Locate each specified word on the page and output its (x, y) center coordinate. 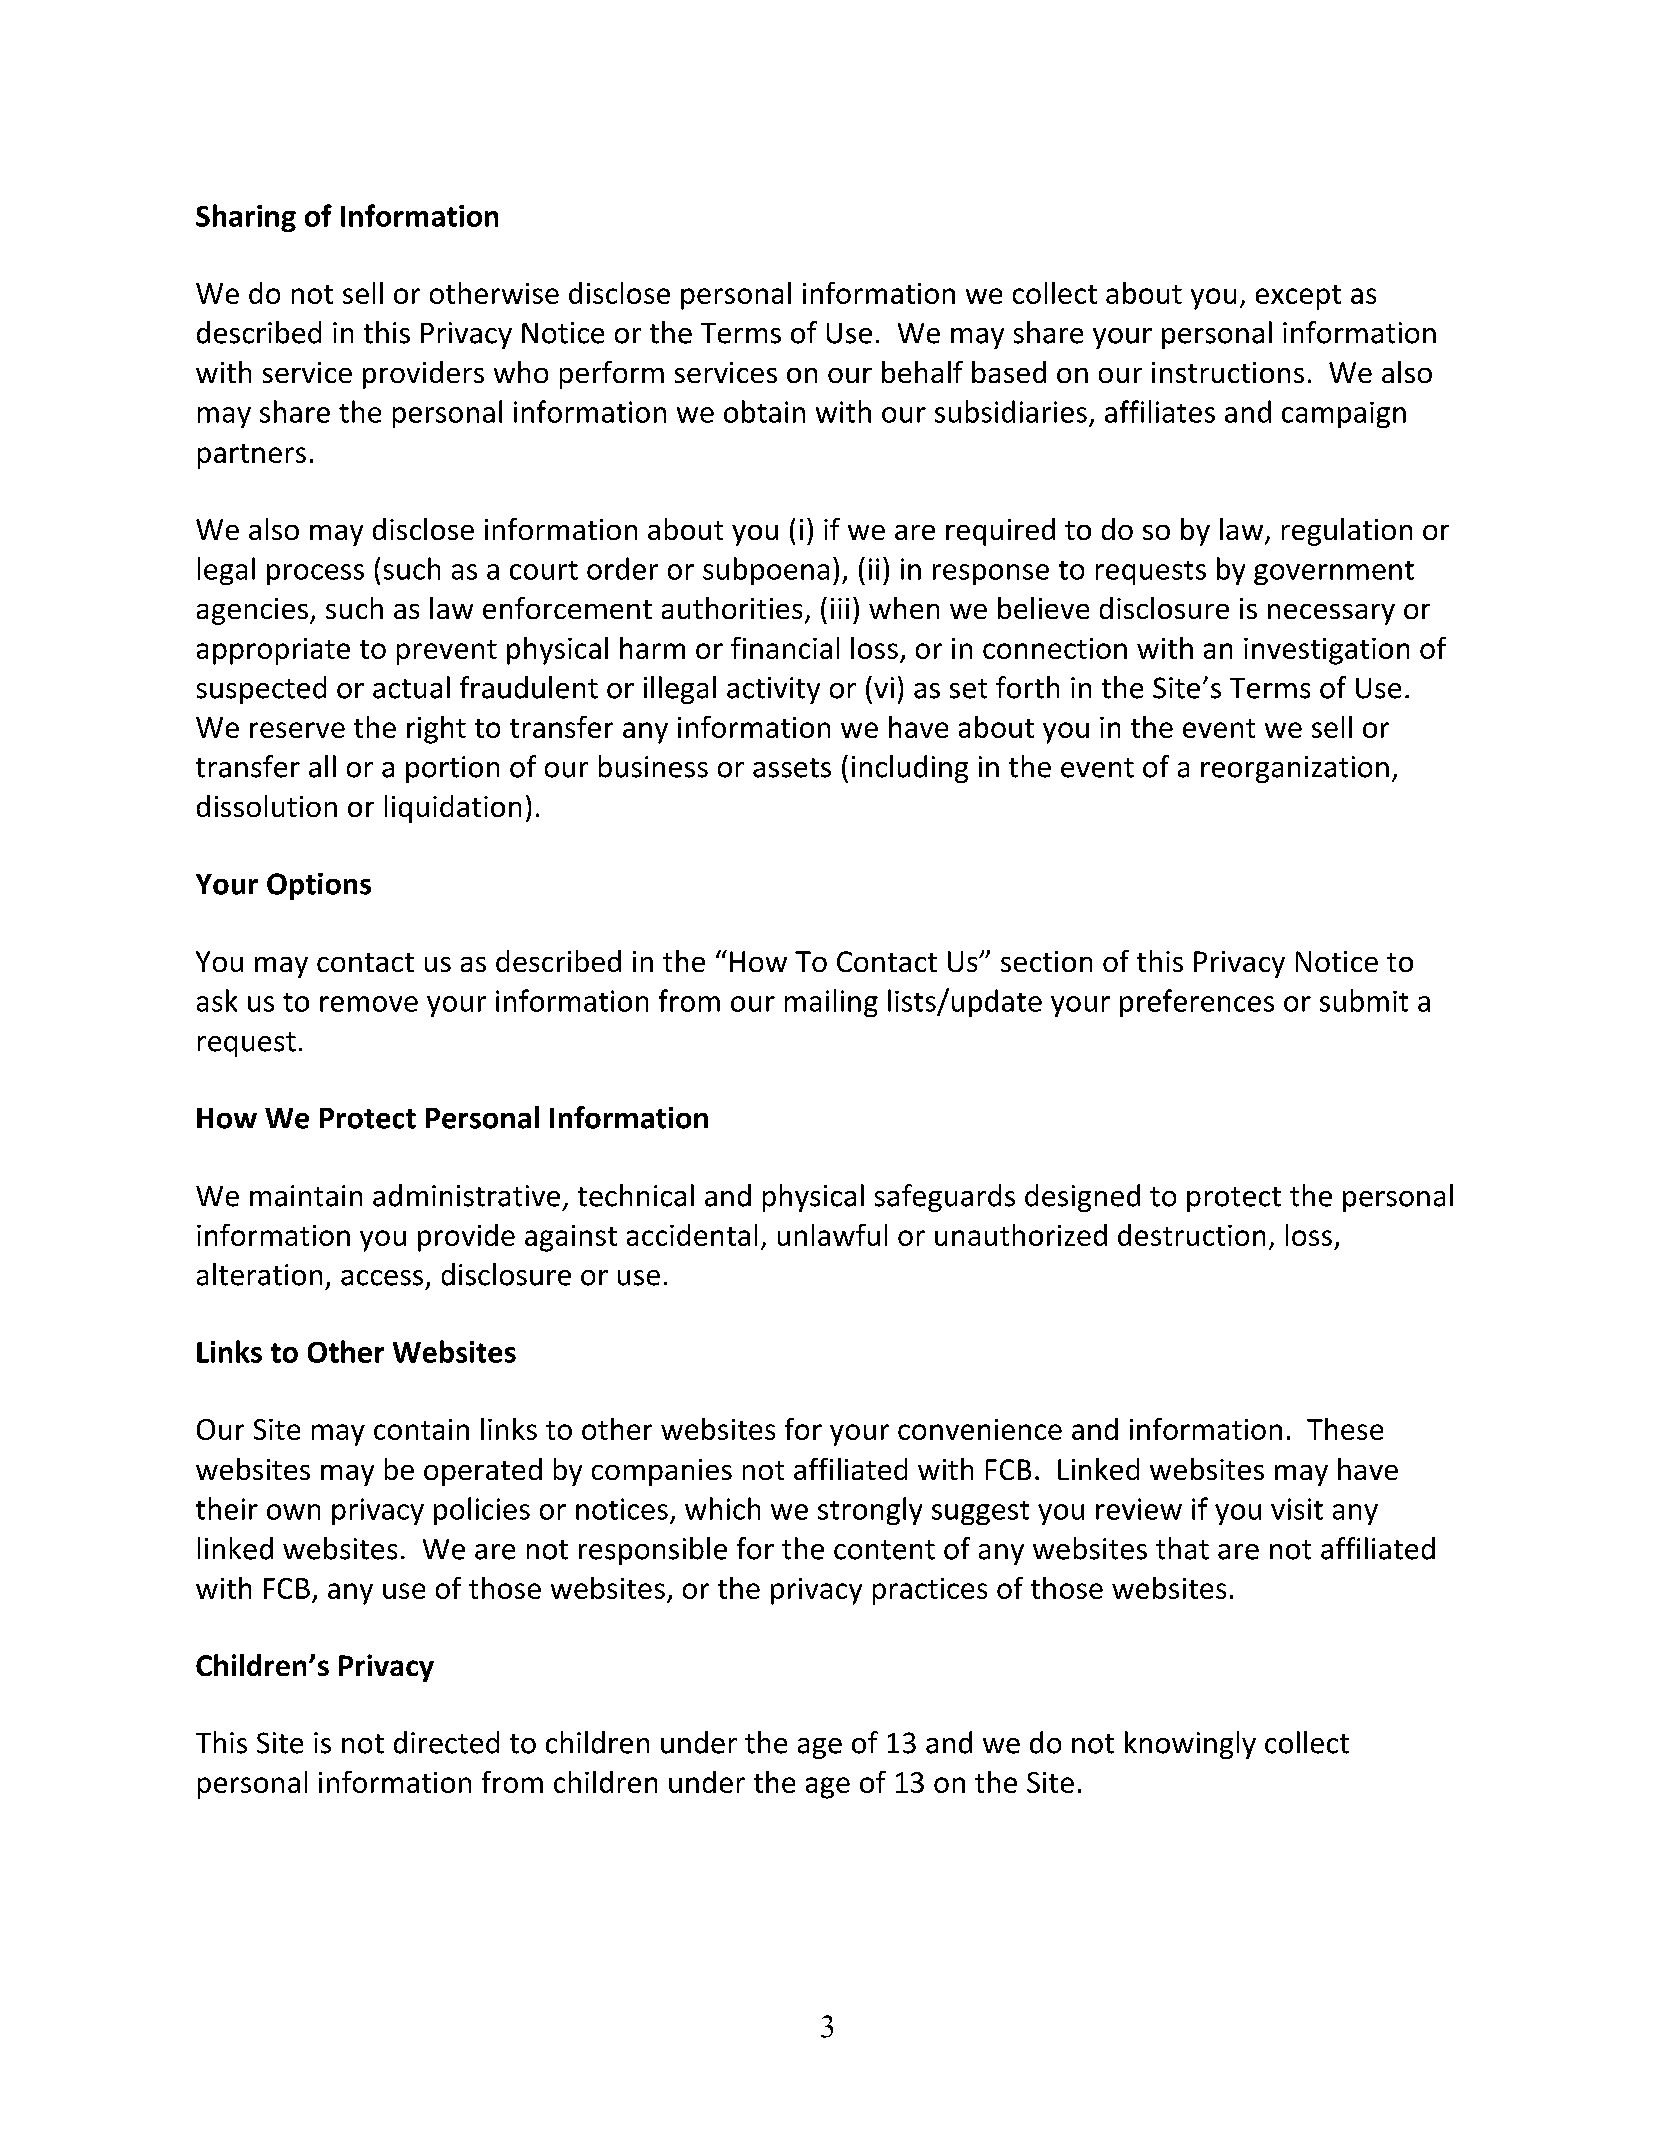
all (322, 766)
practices (930, 1591)
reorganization (1295, 769)
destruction (1191, 1235)
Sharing (246, 218)
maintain (306, 1196)
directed (446, 1742)
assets (792, 768)
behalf (922, 372)
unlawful (832, 1235)
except (1298, 297)
